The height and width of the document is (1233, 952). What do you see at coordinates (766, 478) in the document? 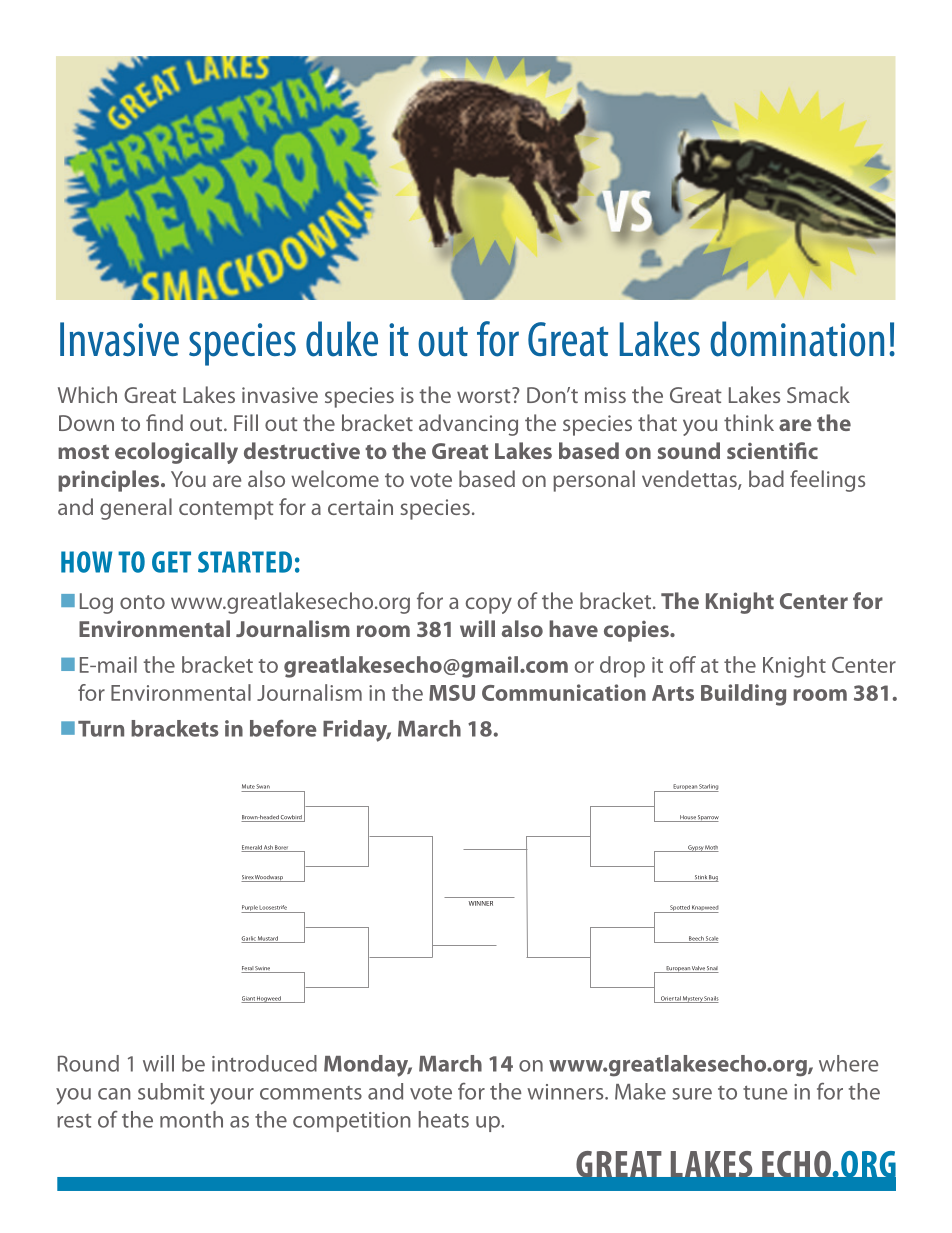
I see `bad` at bounding box center [766, 478].
